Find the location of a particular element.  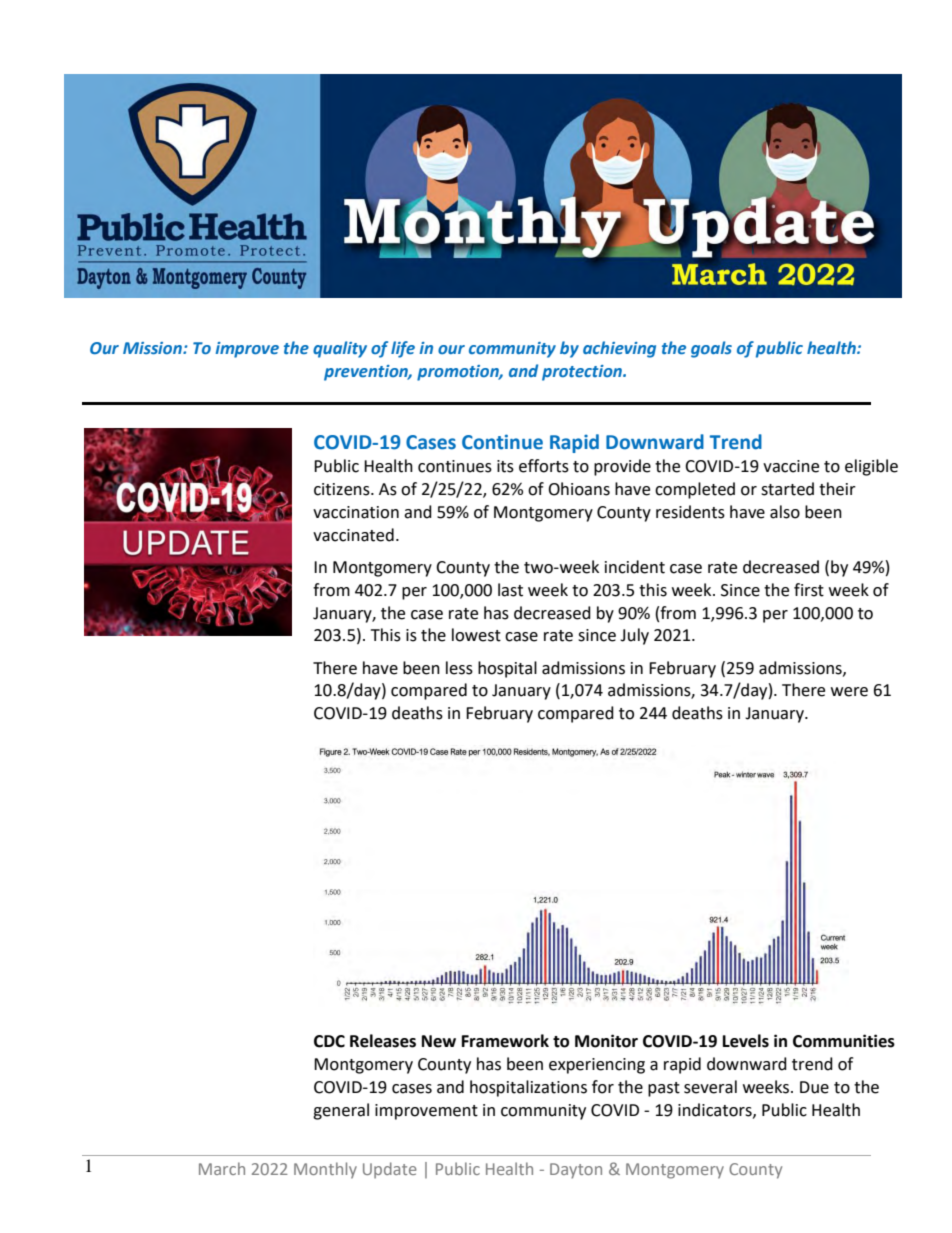

goals is located at coordinates (711, 349).
